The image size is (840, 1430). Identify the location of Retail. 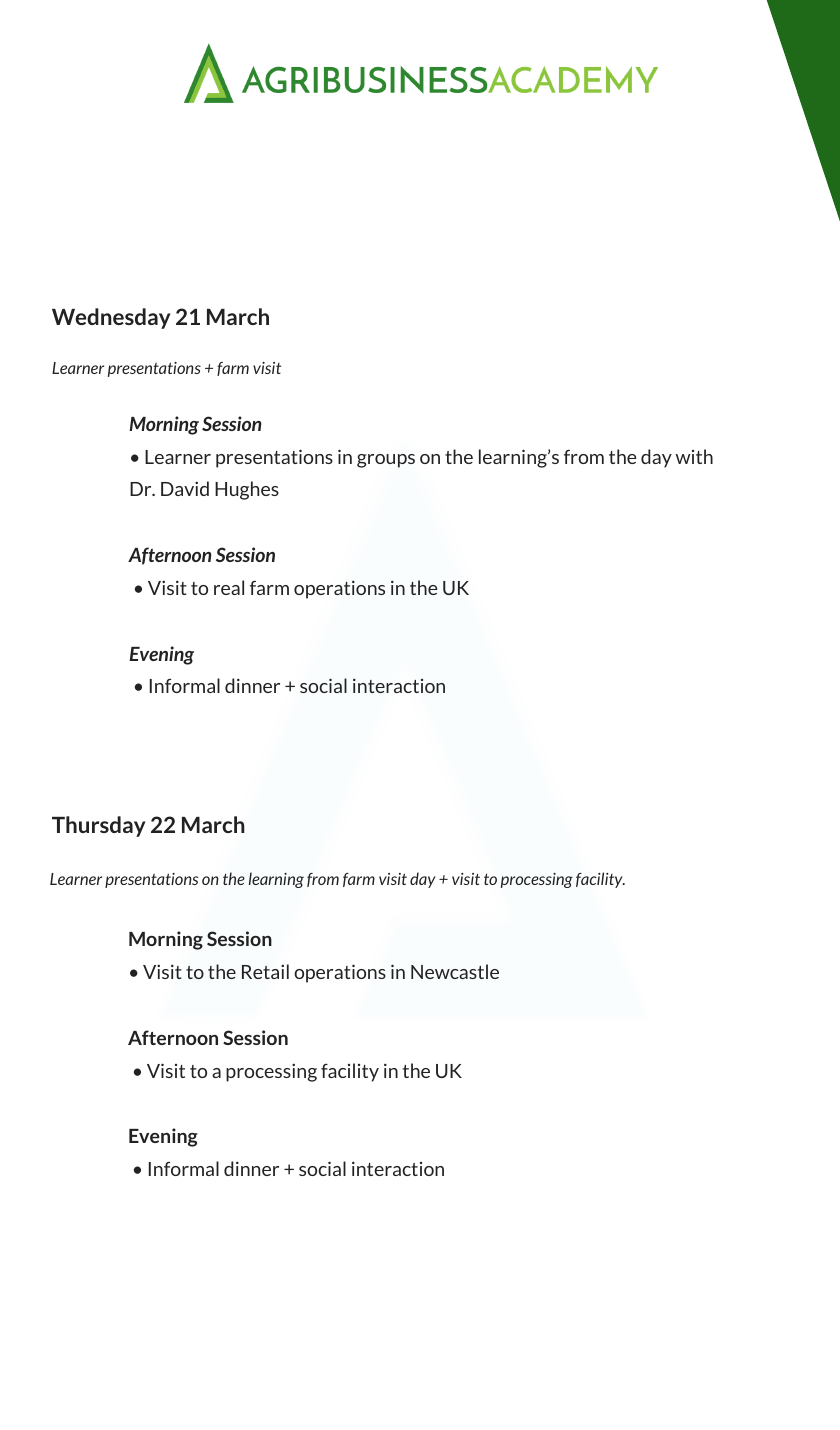
(265, 971).
